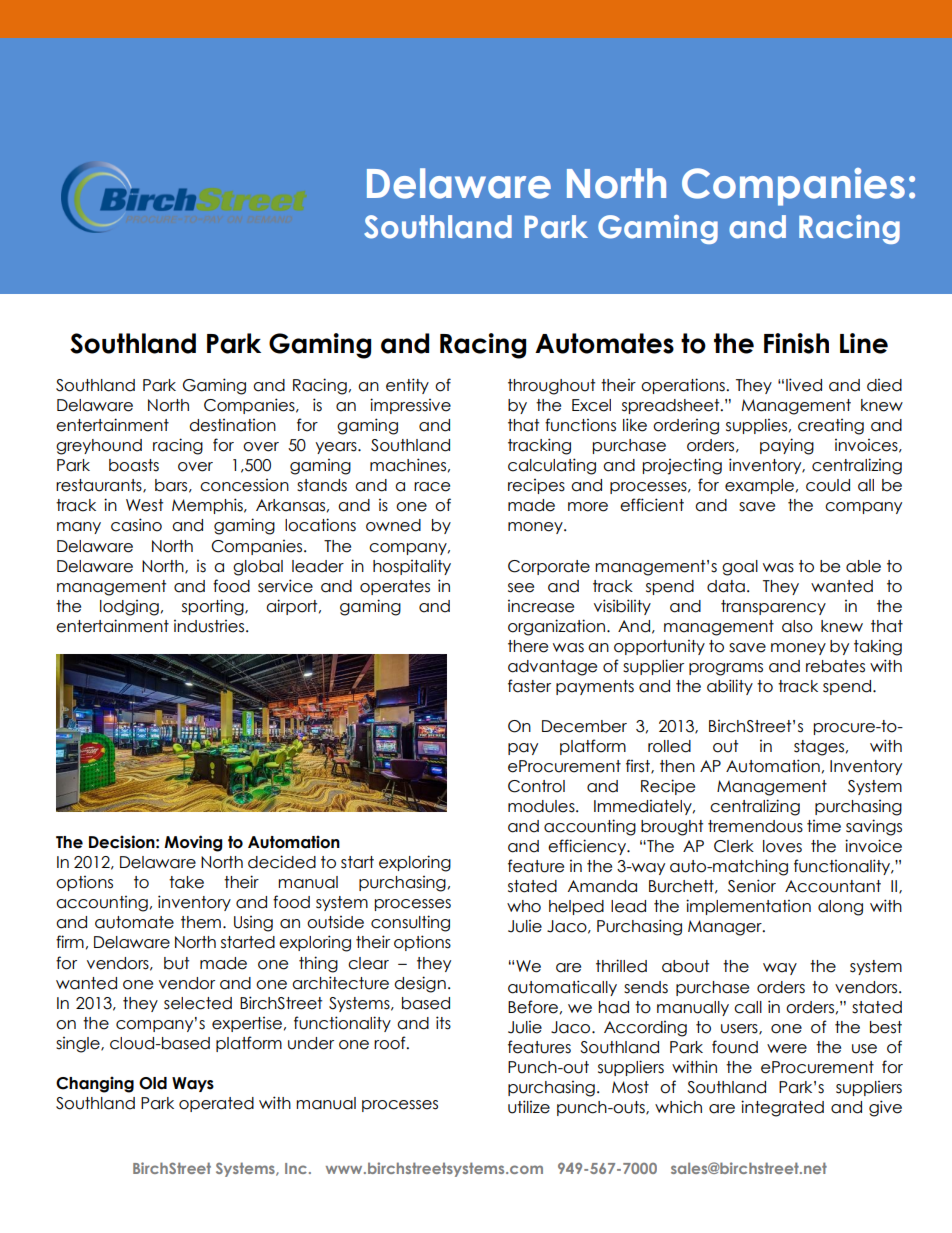  Describe the element at coordinates (524, 906) in the image. I see `who` at that location.
